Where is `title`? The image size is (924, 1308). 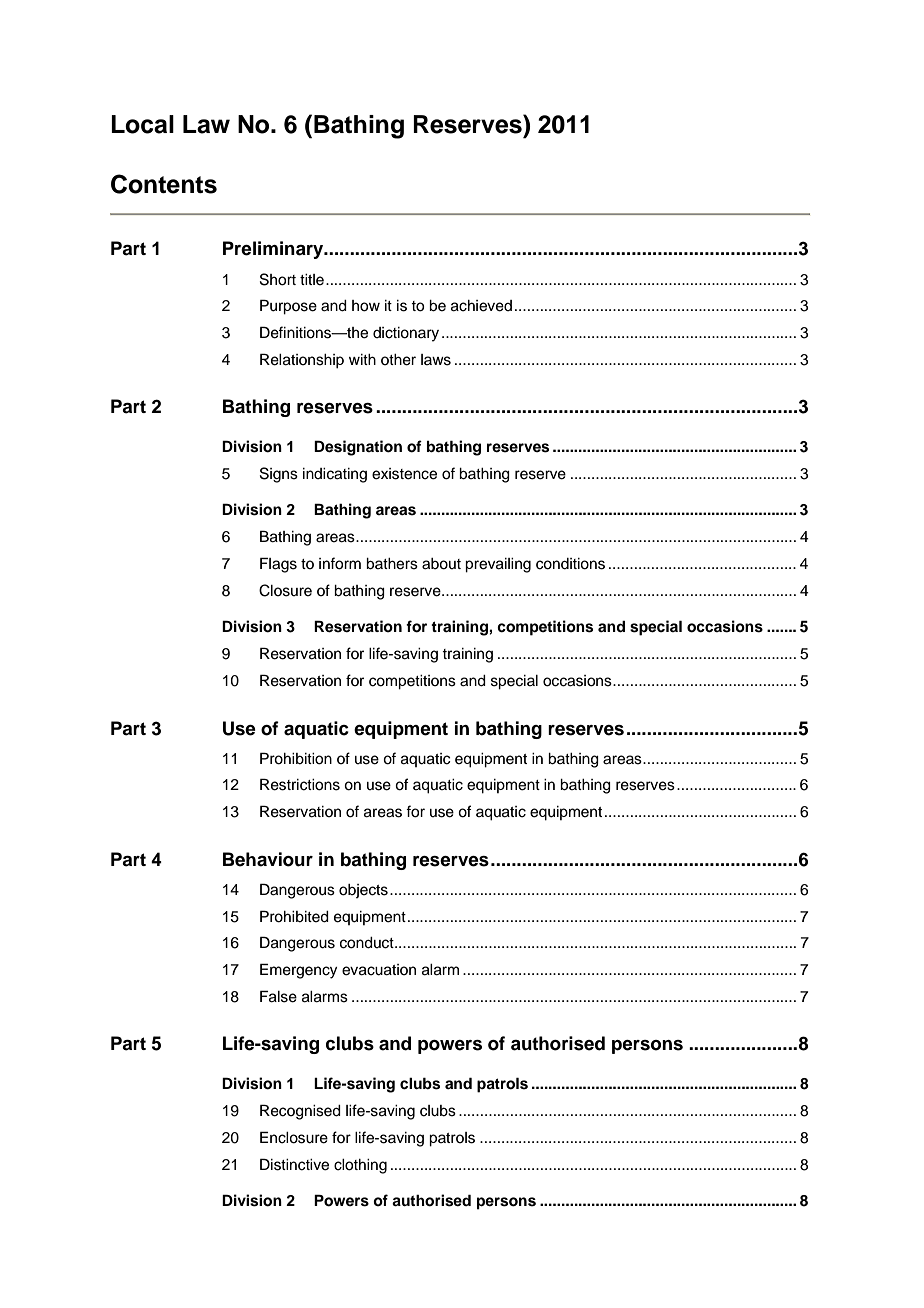 title is located at coordinates (312, 280).
